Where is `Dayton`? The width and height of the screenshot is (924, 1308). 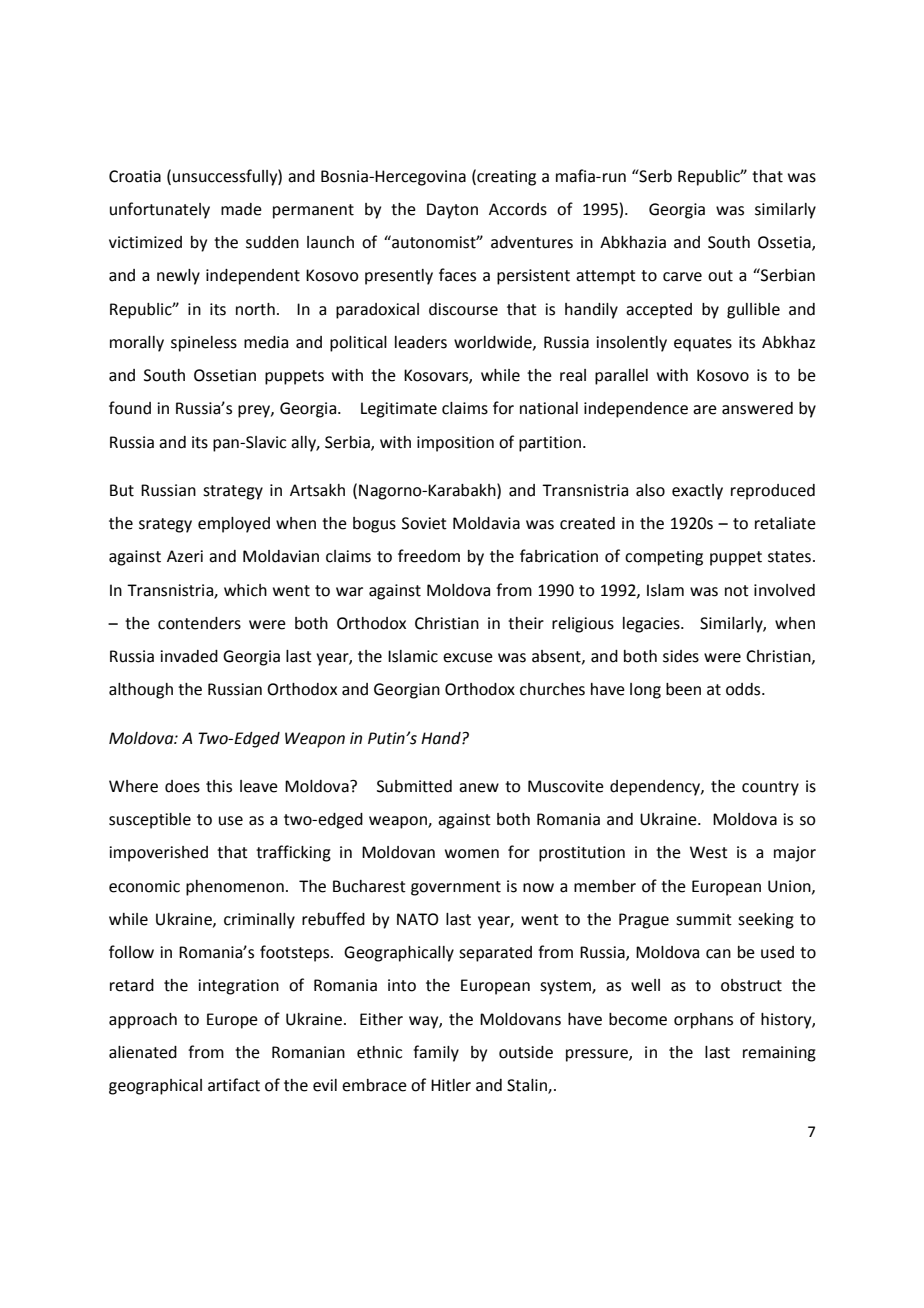 Dayton is located at coordinates (452, 211).
